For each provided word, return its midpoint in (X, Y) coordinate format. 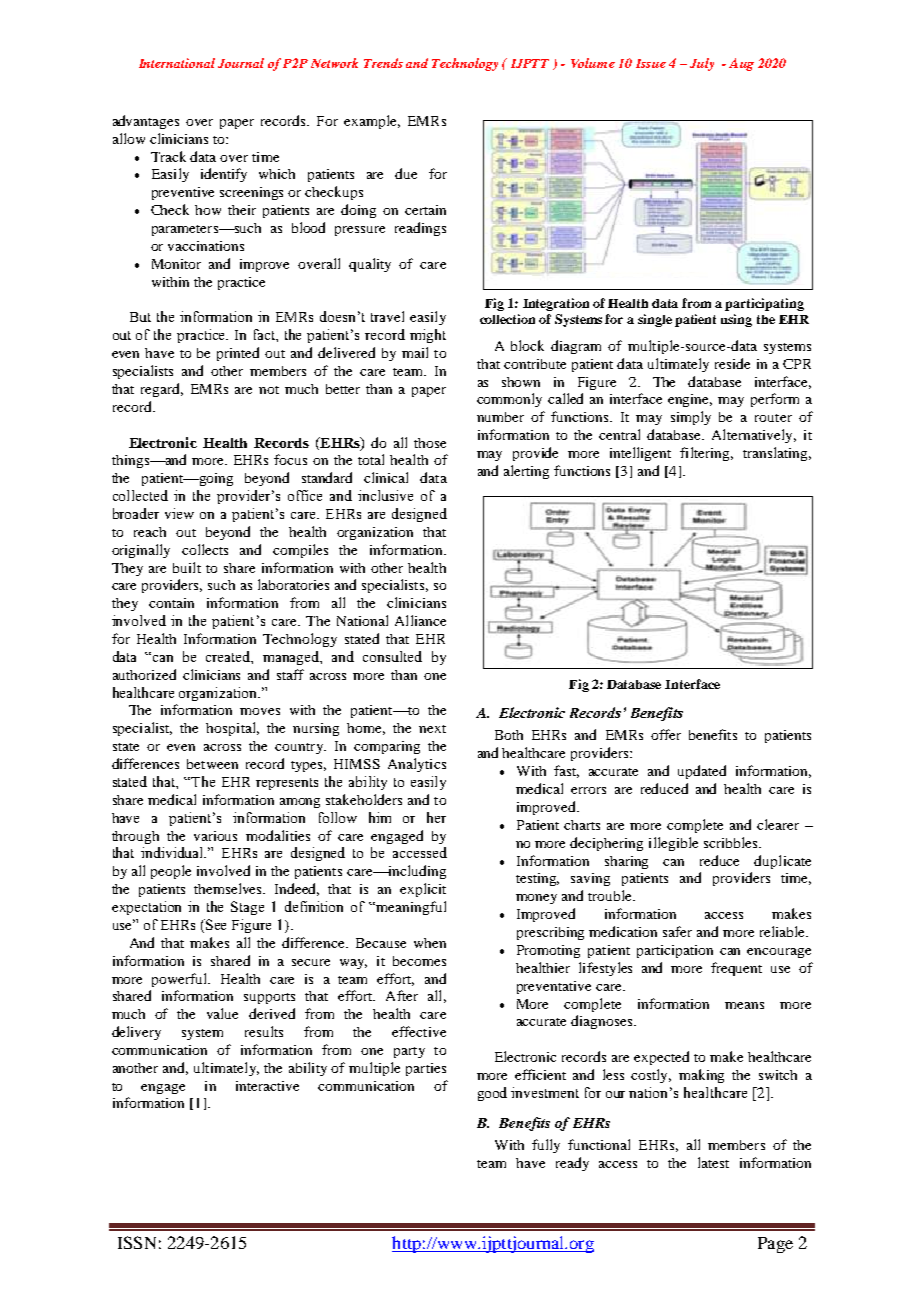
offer (666, 734)
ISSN (137, 1242)
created (229, 657)
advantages (146, 122)
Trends (383, 63)
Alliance (420, 620)
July (702, 64)
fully (546, 1146)
